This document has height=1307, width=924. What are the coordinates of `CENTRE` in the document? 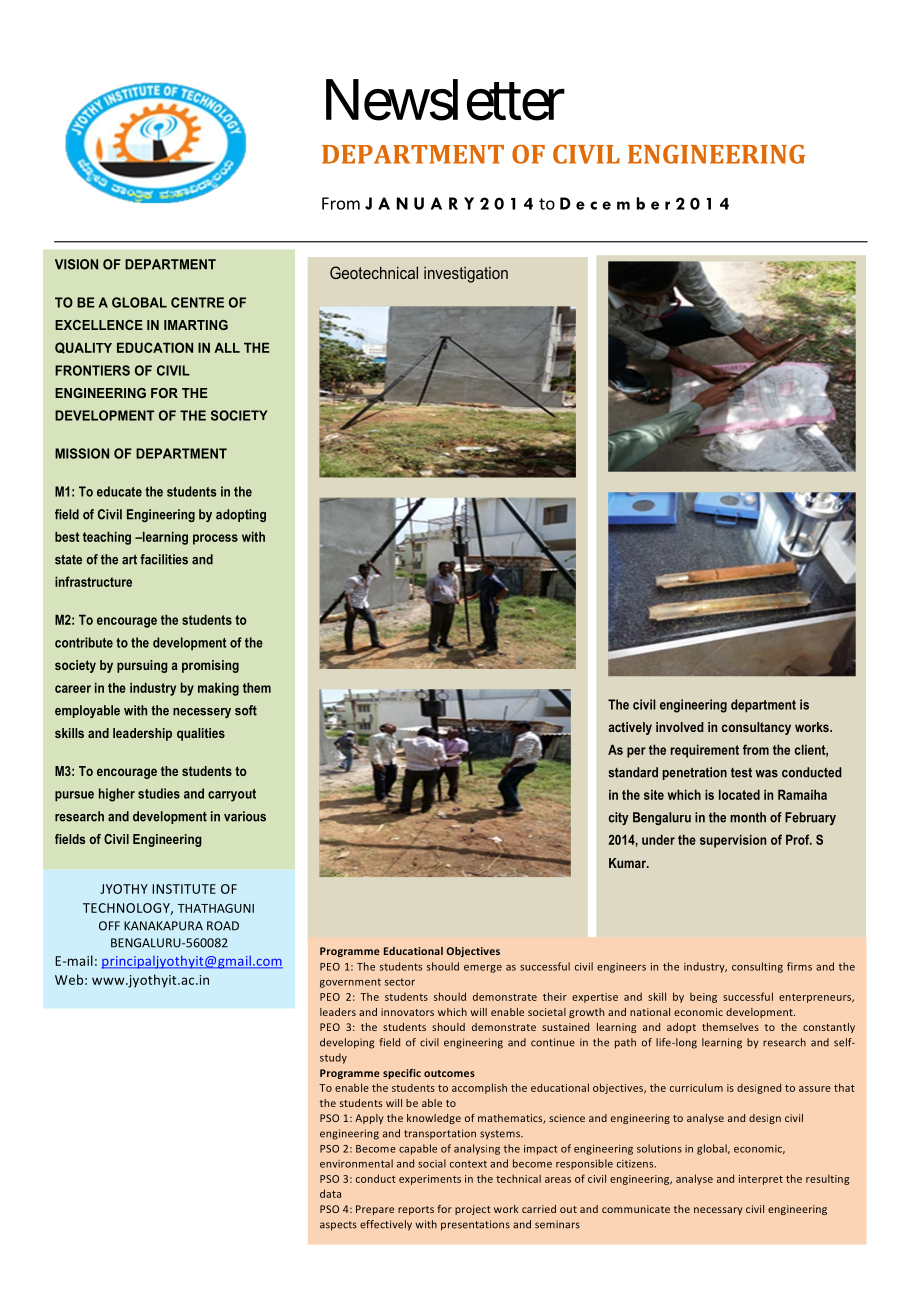 It's located at (197, 302).
